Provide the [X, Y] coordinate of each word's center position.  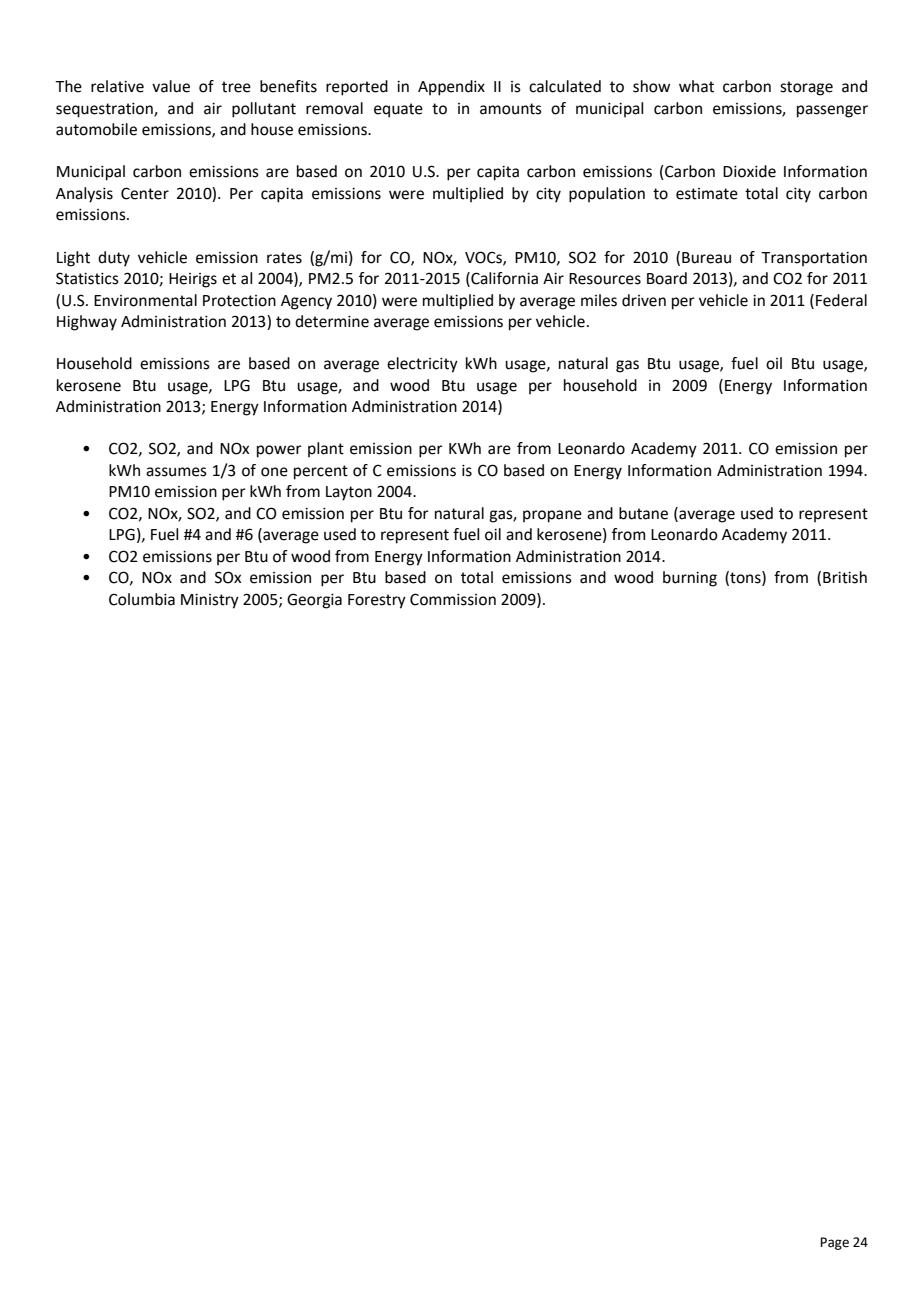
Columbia [142, 599]
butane [643, 513]
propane [552, 516]
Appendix [451, 88]
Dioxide [749, 171]
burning [690, 579]
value [171, 86]
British [845, 577]
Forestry [377, 601]
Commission [453, 599]
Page [834, 1243]
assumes [176, 472]
